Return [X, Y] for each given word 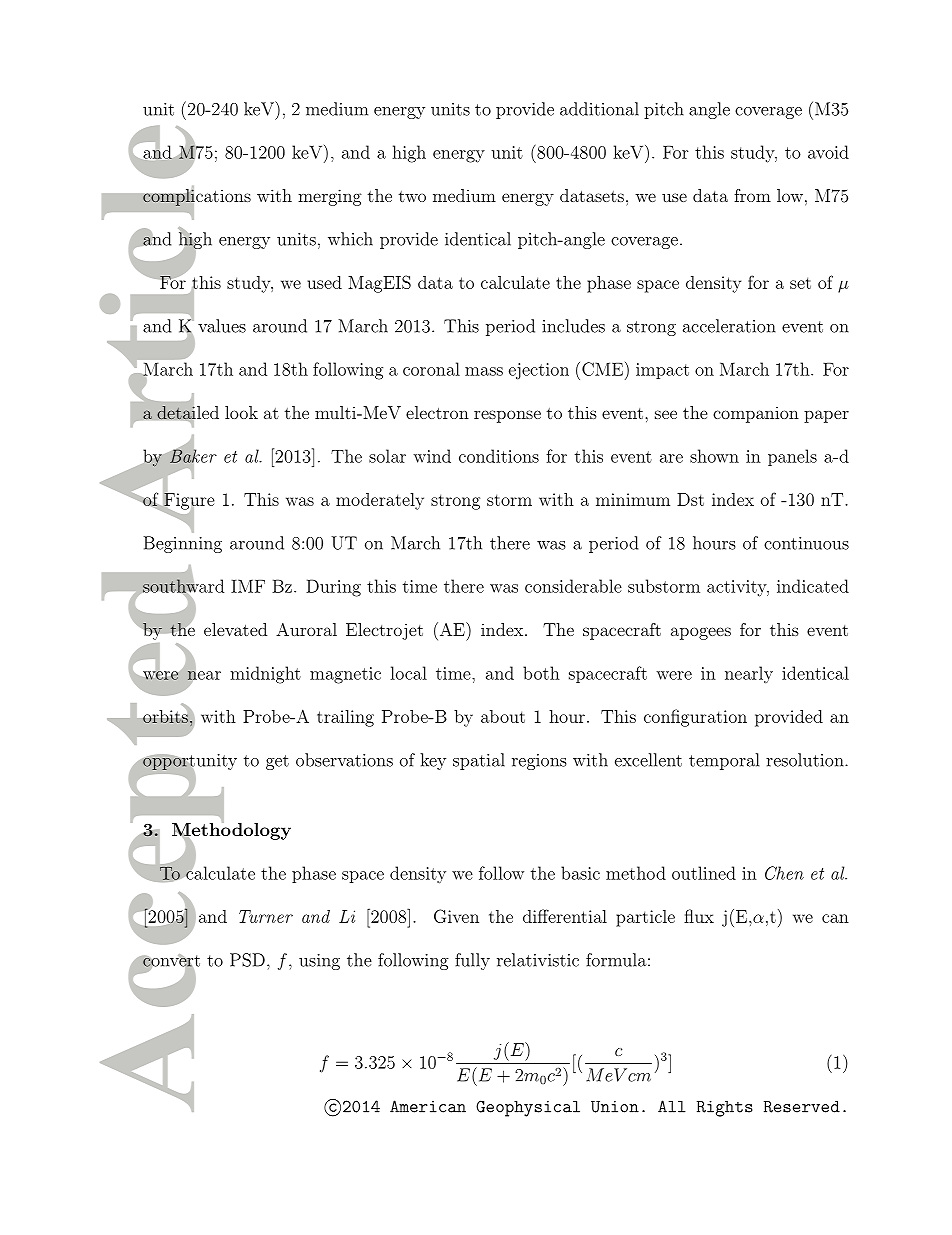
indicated [813, 586]
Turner [266, 916]
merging [330, 197]
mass [484, 371]
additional [599, 109]
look [241, 412]
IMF [248, 586]
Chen [784, 873]
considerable [573, 586]
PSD [247, 960]
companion [756, 415]
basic [580, 873]
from [752, 195]
